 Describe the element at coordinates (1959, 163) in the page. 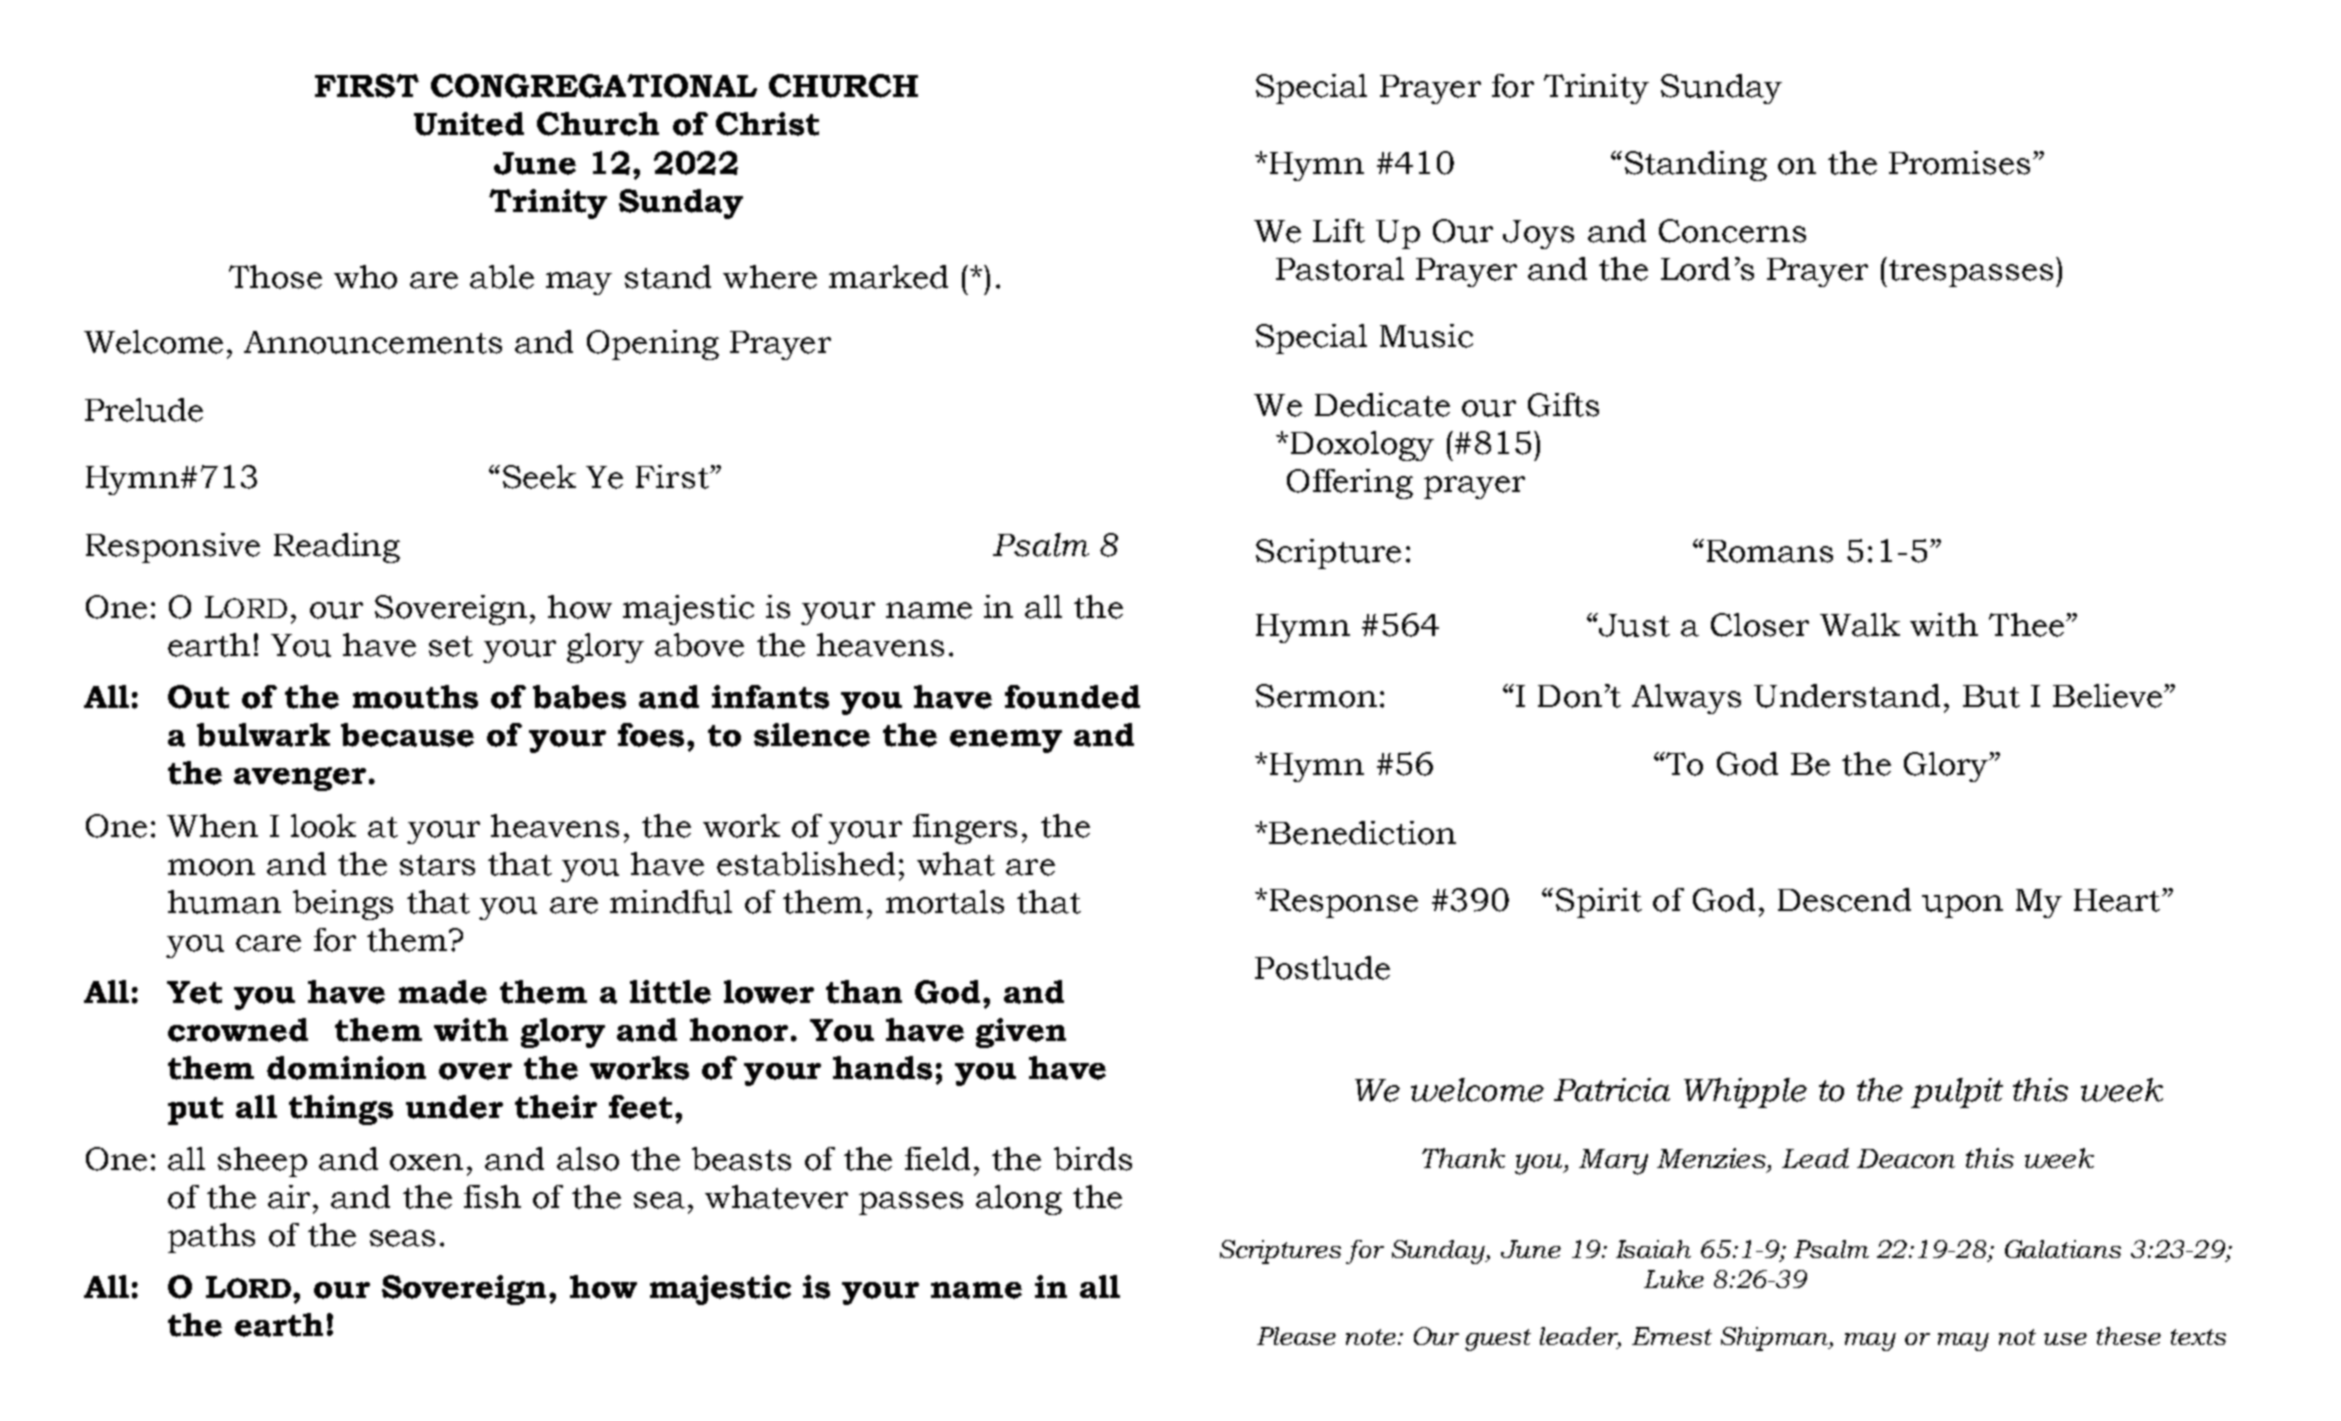

I see `Promises` at that location.
